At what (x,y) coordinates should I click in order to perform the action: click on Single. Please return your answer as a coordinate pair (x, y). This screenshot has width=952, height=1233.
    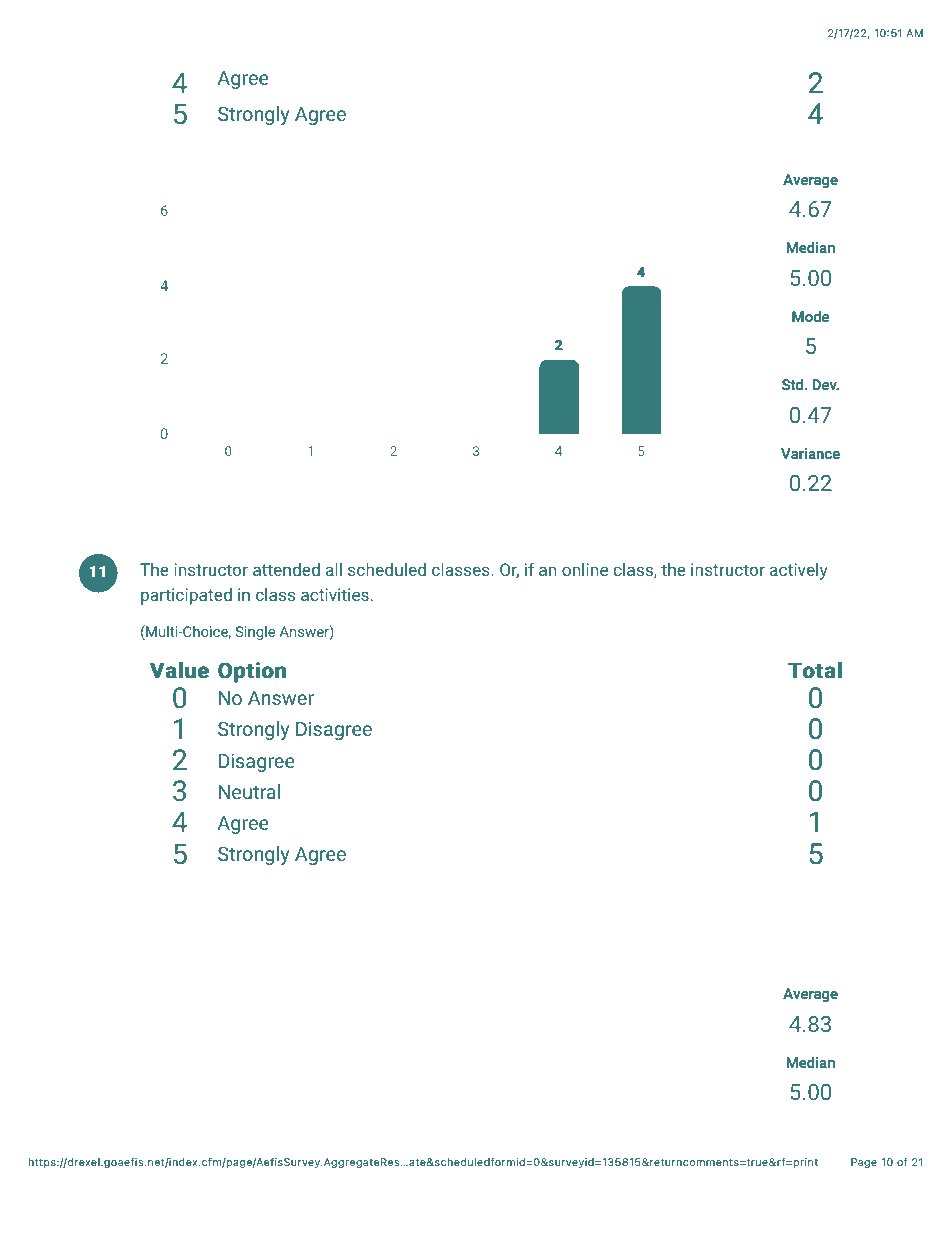
    Looking at the image, I should click on (255, 633).
